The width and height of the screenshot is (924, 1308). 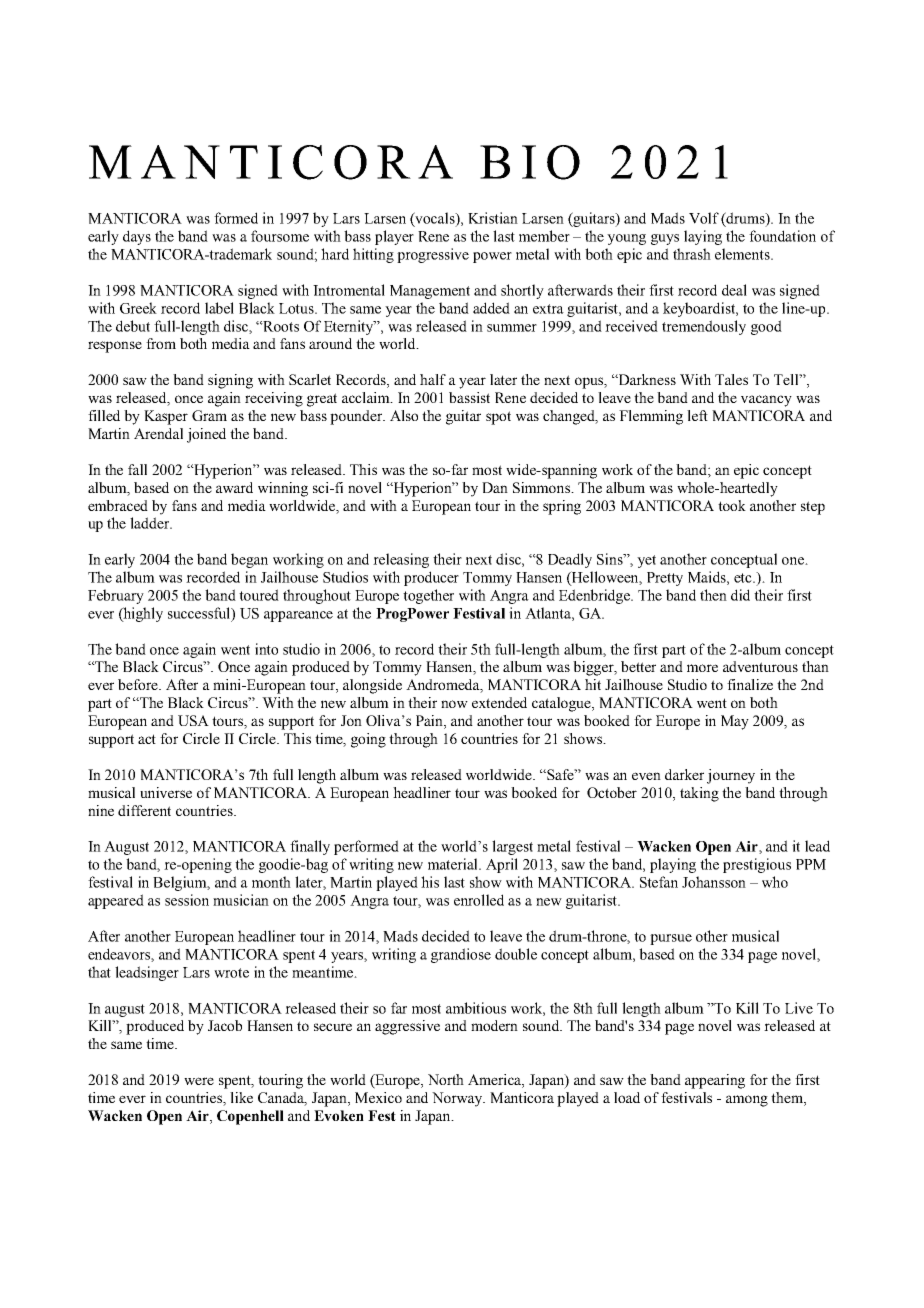 What do you see at coordinates (139, 684) in the screenshot?
I see `before` at bounding box center [139, 684].
